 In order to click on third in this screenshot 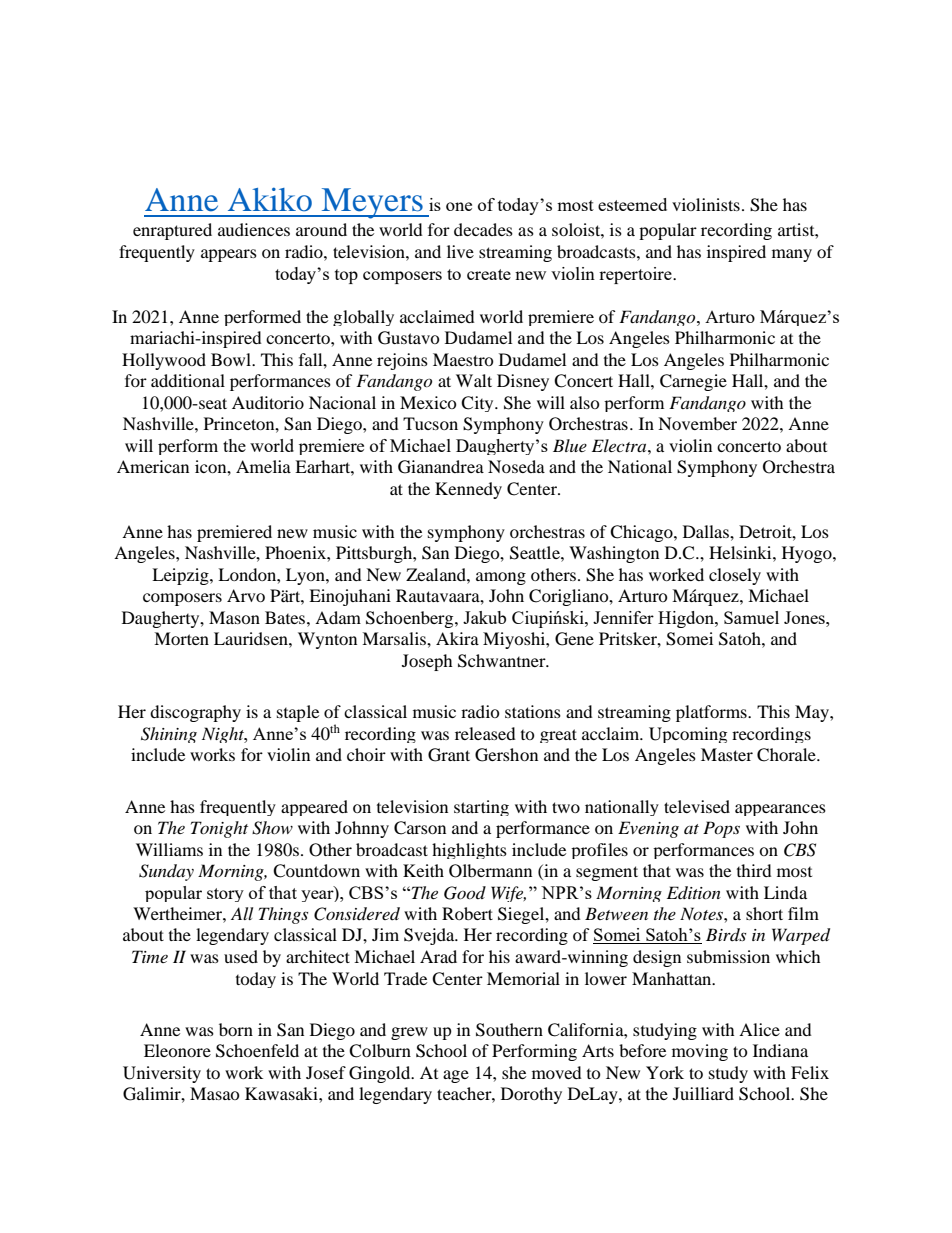, I will do `click(754, 870)`.
